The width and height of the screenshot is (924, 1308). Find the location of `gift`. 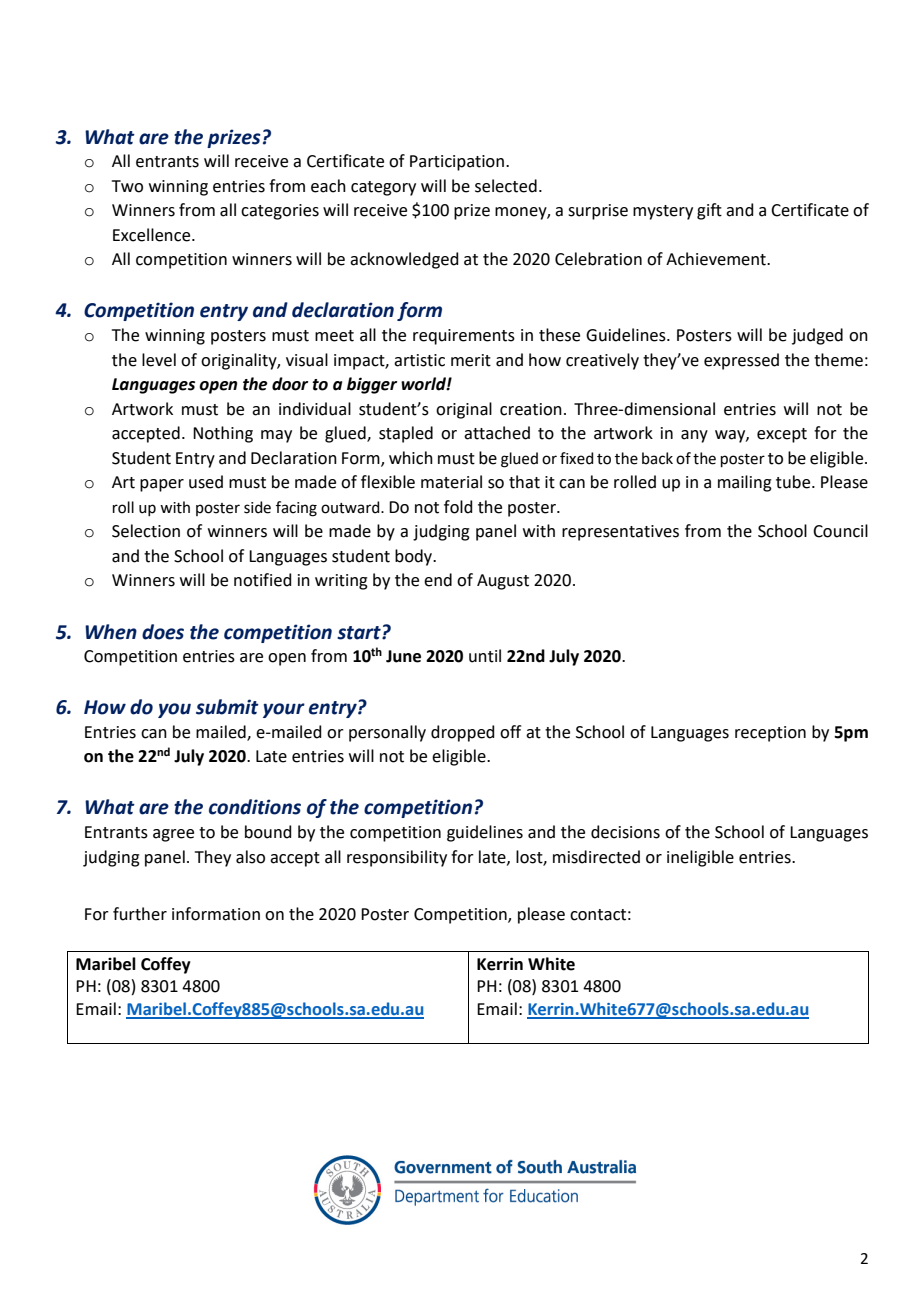

gift is located at coordinates (709, 211).
